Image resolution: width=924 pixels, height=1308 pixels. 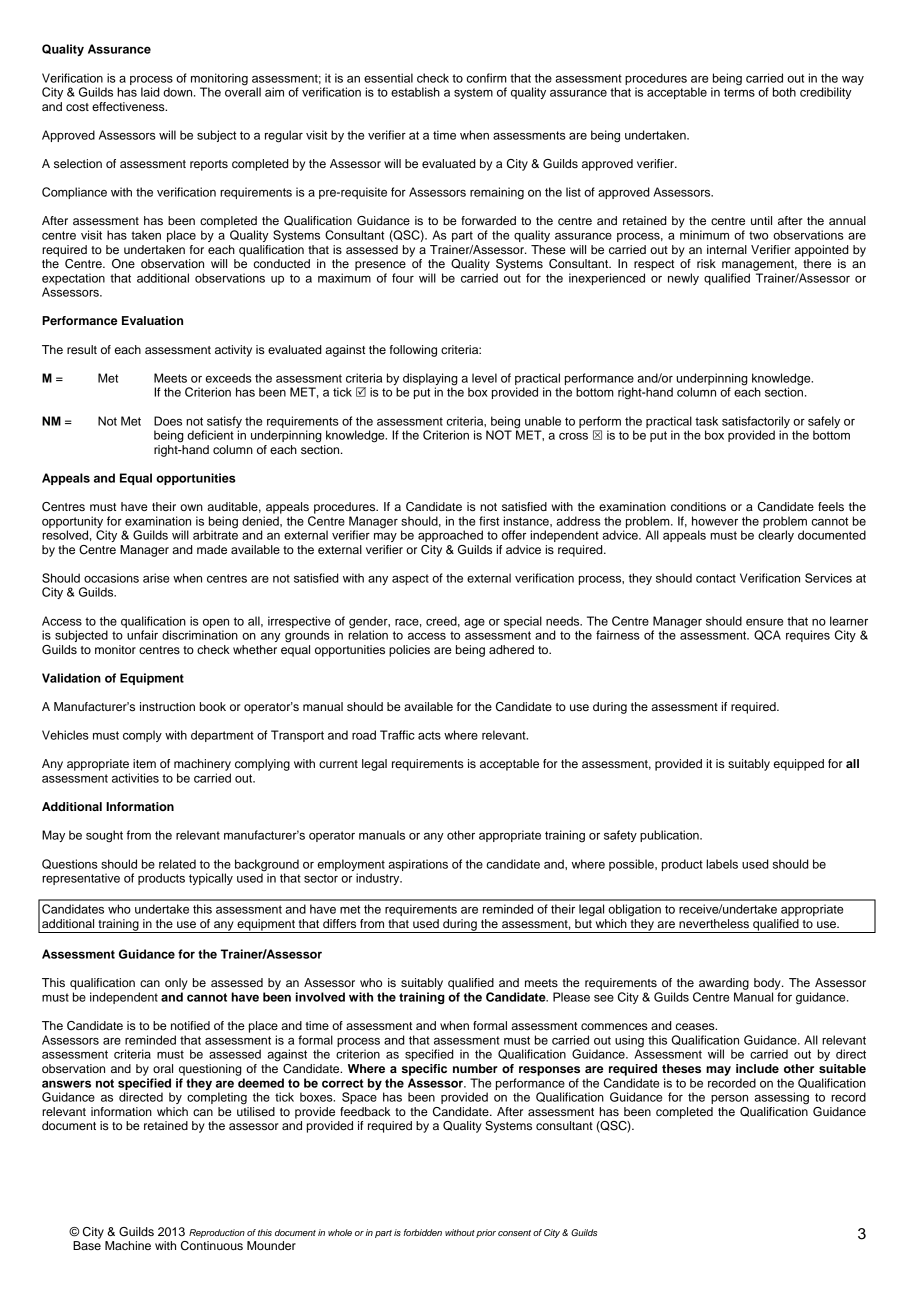 What do you see at coordinates (177, 864) in the screenshot?
I see `related` at bounding box center [177, 864].
